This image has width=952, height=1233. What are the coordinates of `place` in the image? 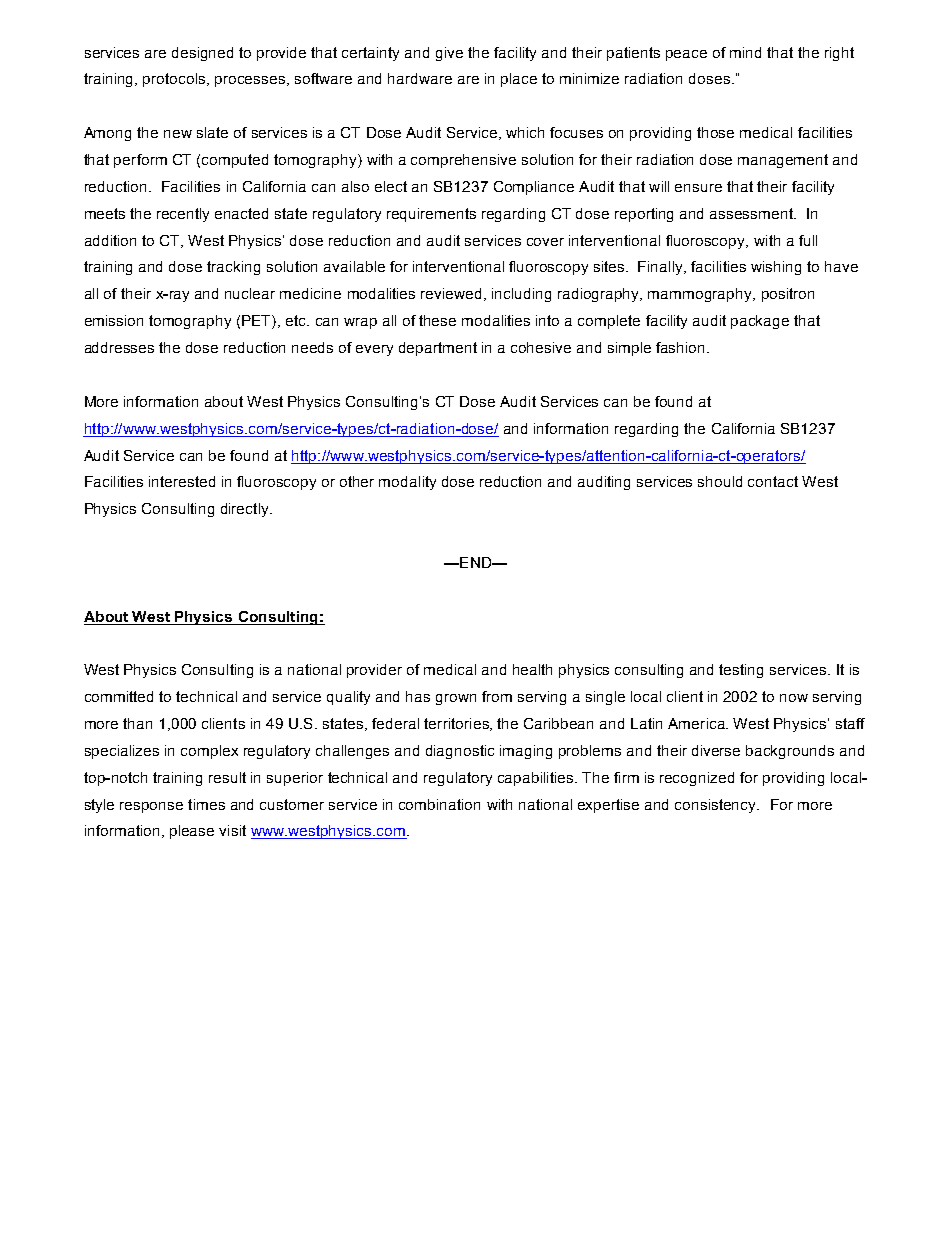 It's located at (519, 80).
